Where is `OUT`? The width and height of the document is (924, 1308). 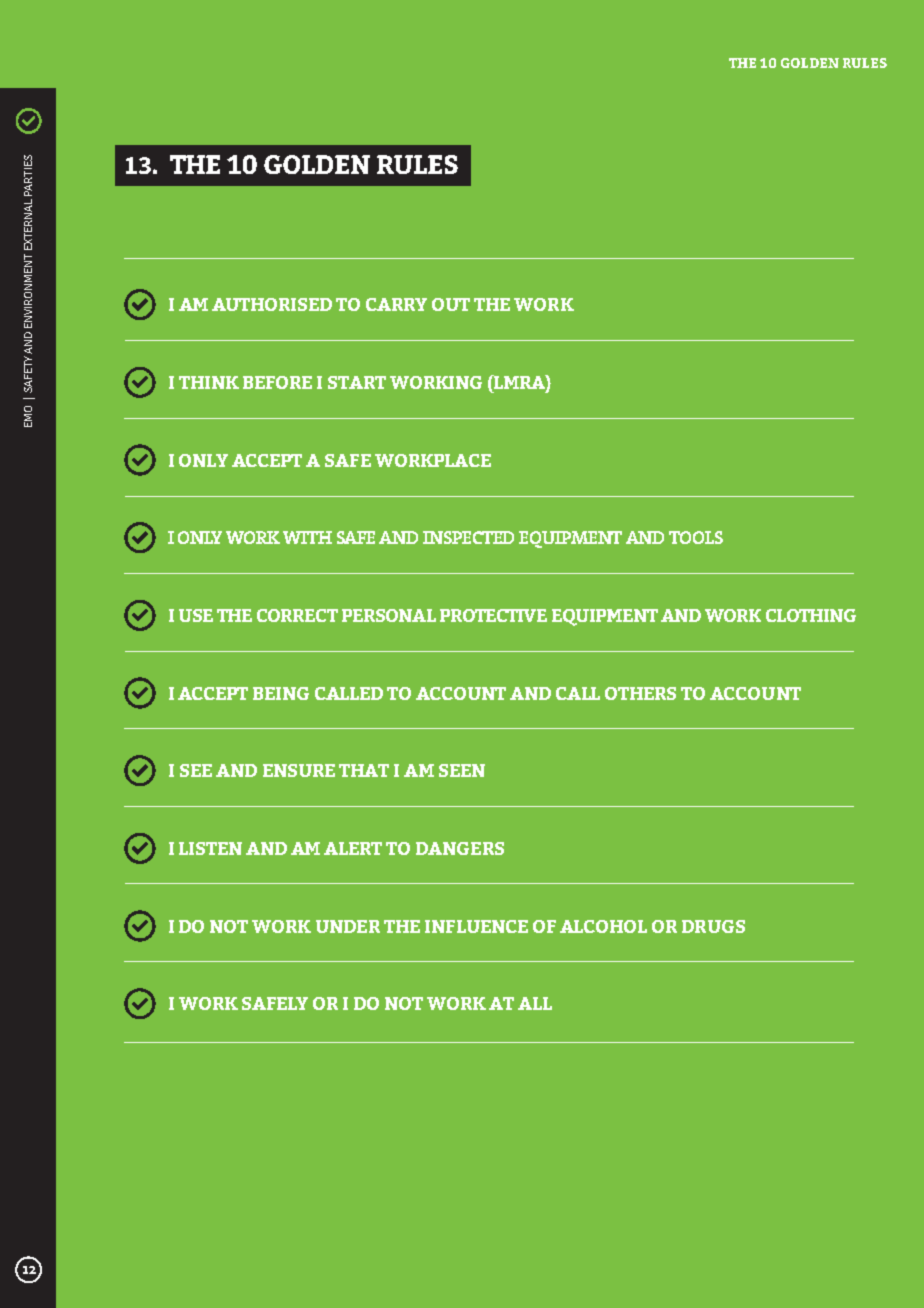 OUT is located at coordinates (451, 304).
